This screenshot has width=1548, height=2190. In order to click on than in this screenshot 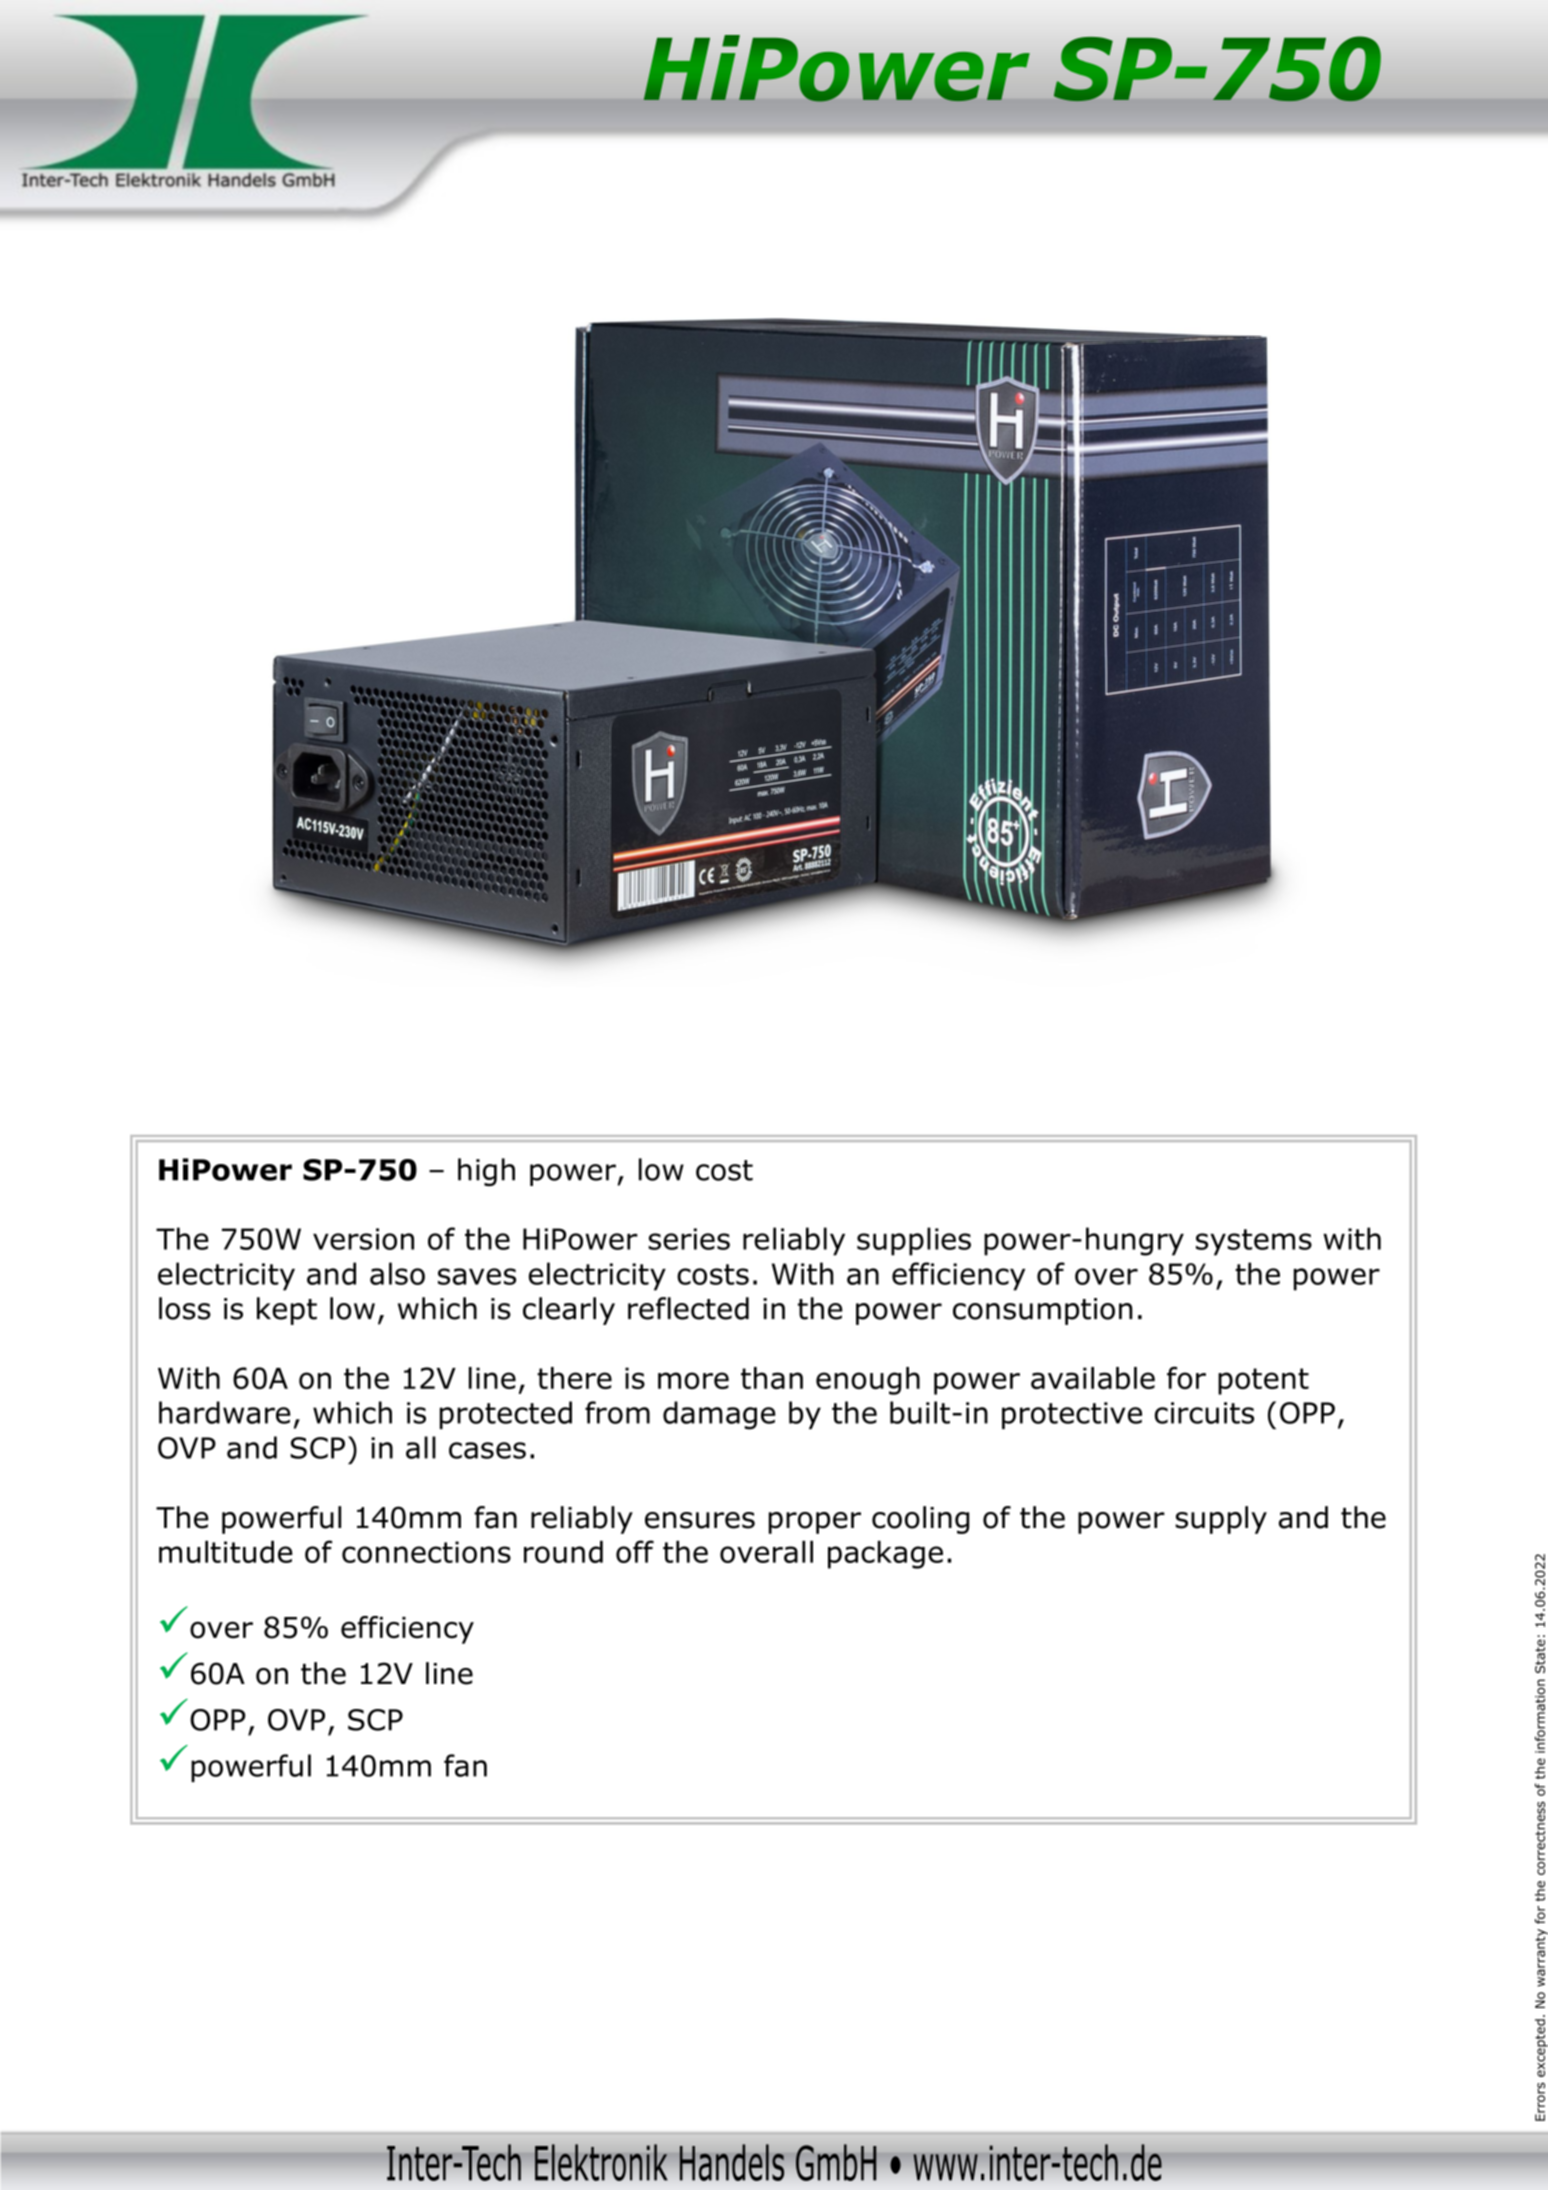, I will do `click(772, 1378)`.
